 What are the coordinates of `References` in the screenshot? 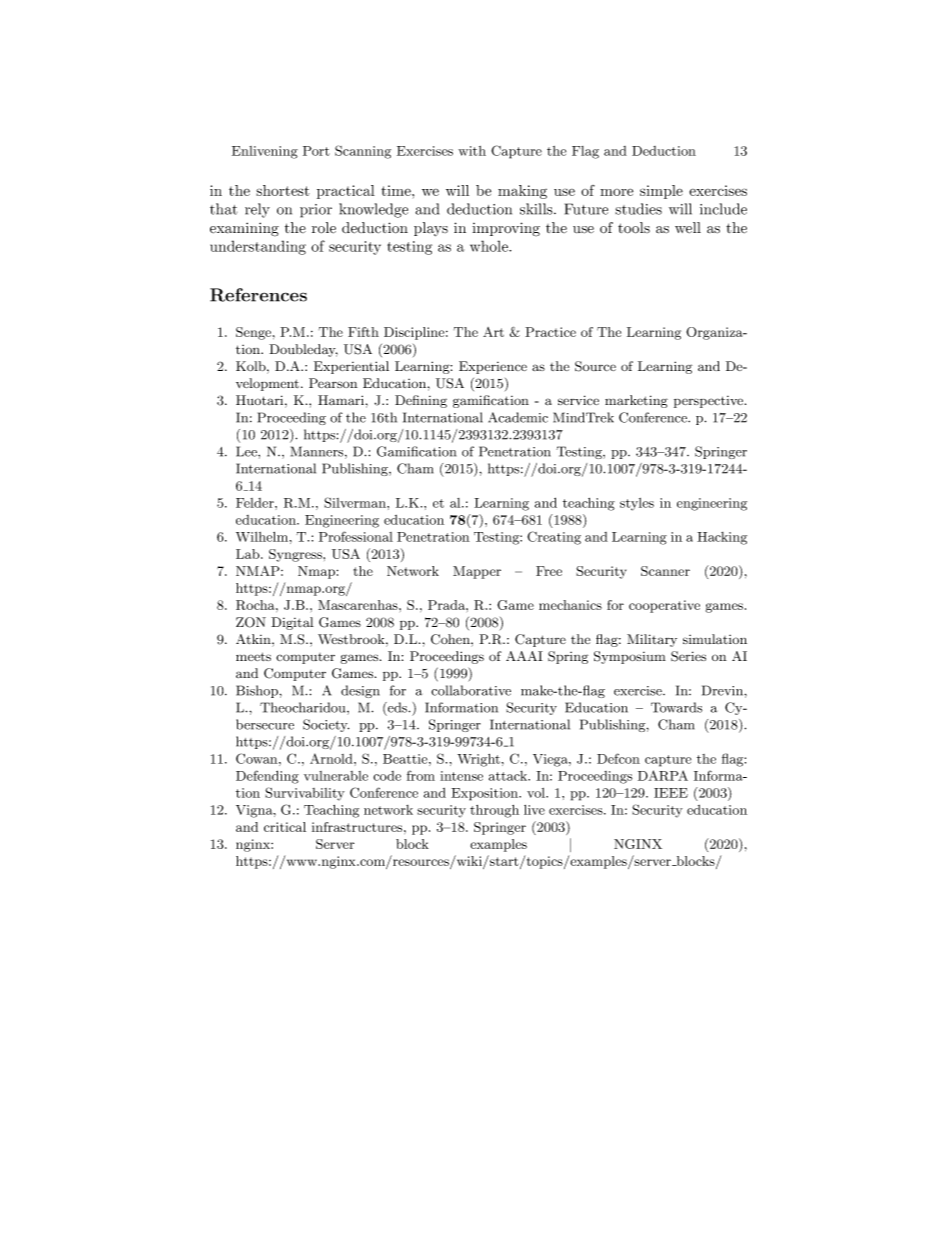 It's located at (258, 295).
